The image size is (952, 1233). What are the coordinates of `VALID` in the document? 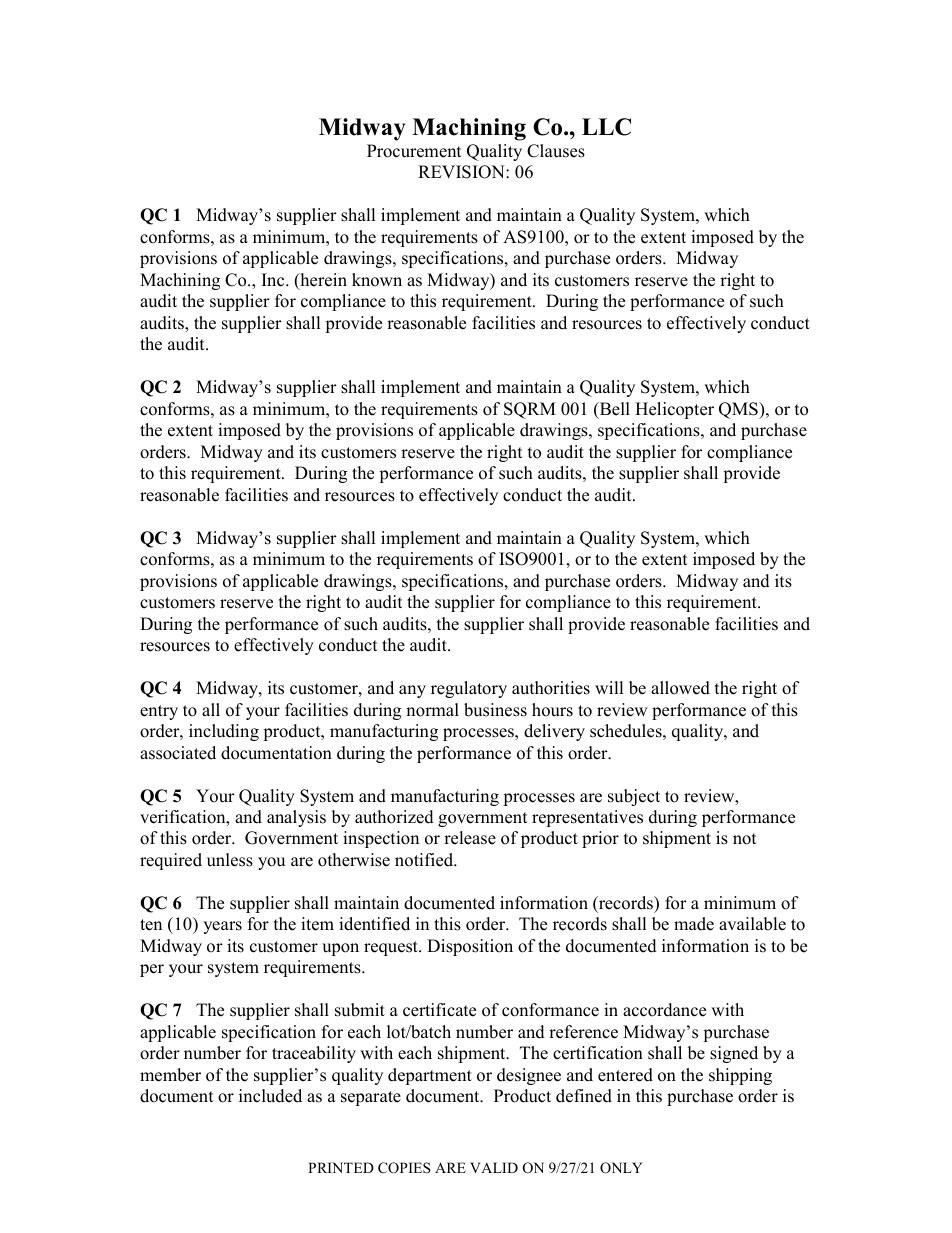 It's located at (494, 1167).
